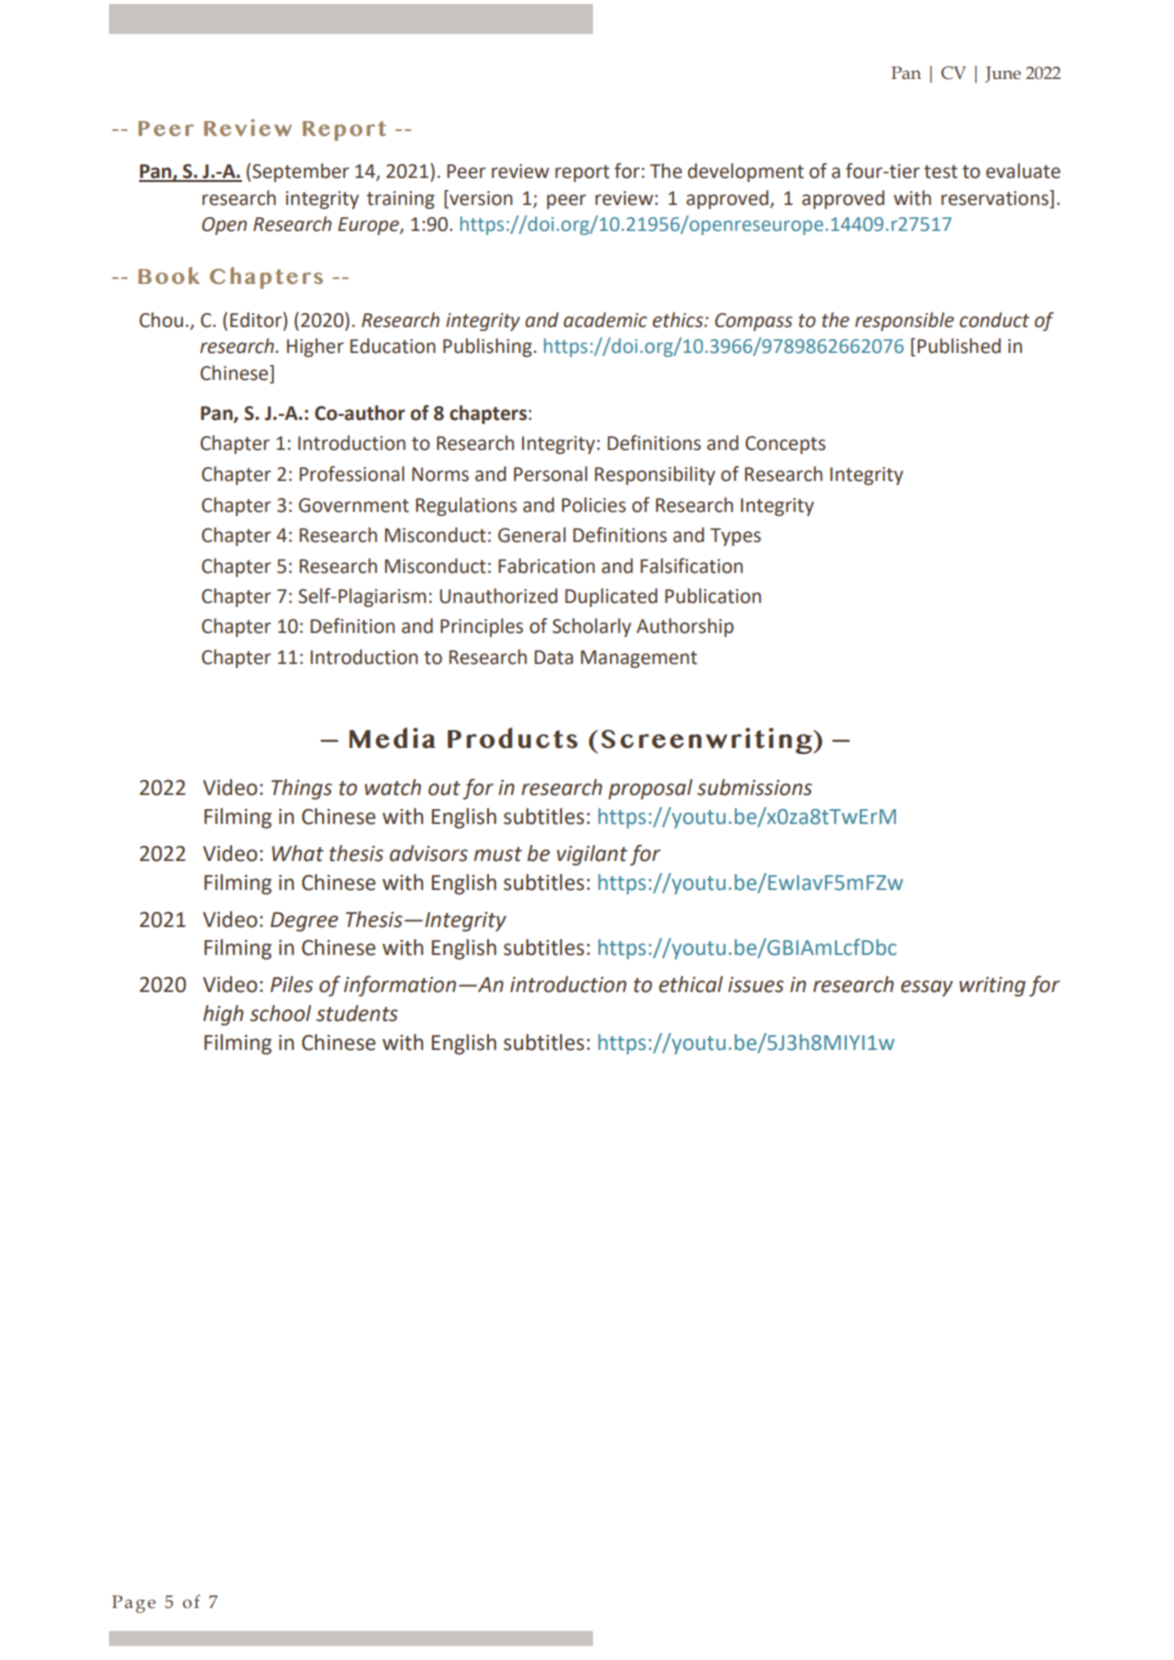  What do you see at coordinates (257, 321) in the screenshot?
I see `Editor` at bounding box center [257, 321].
